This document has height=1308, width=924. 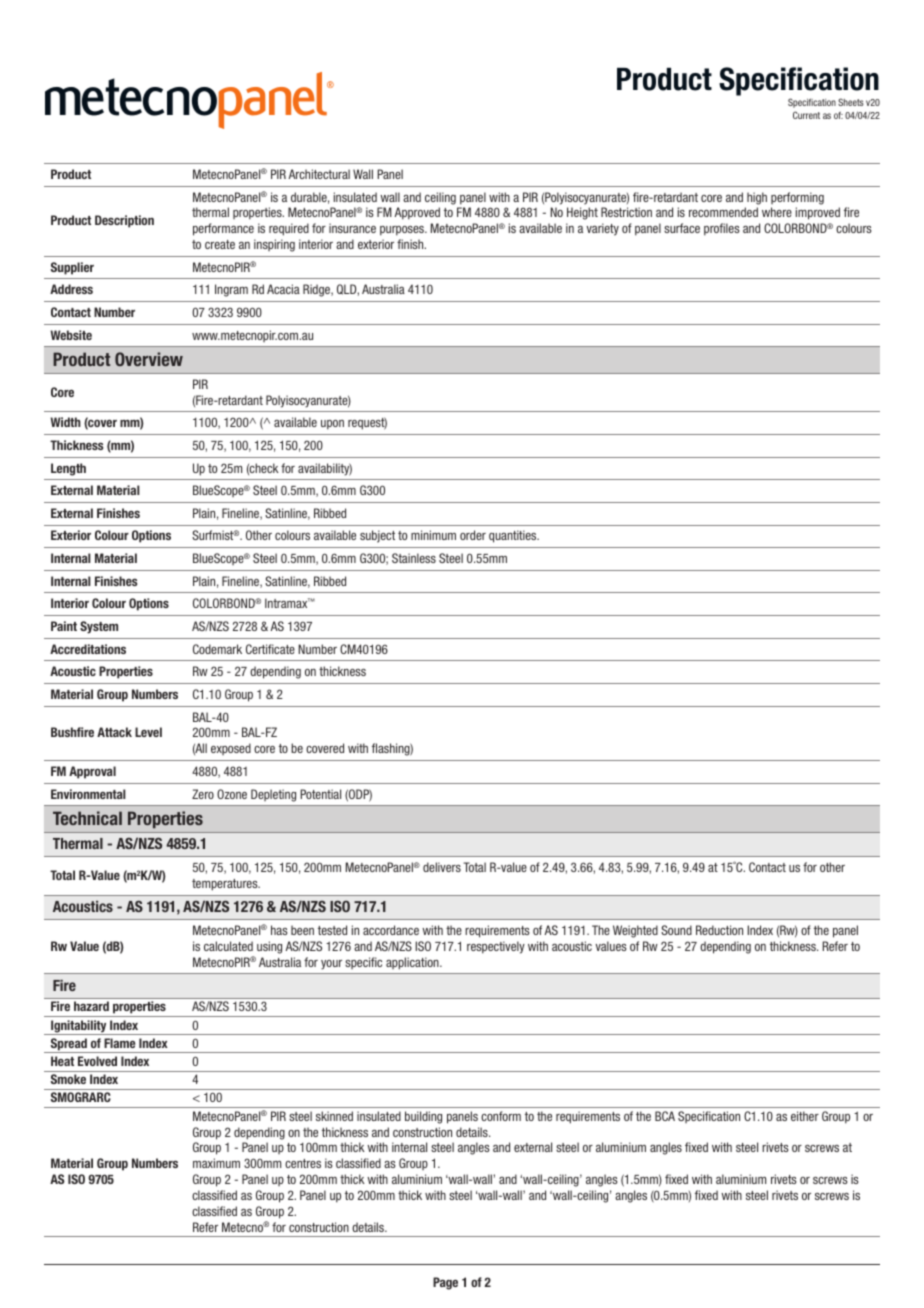 I want to click on application, so click(x=413, y=963).
